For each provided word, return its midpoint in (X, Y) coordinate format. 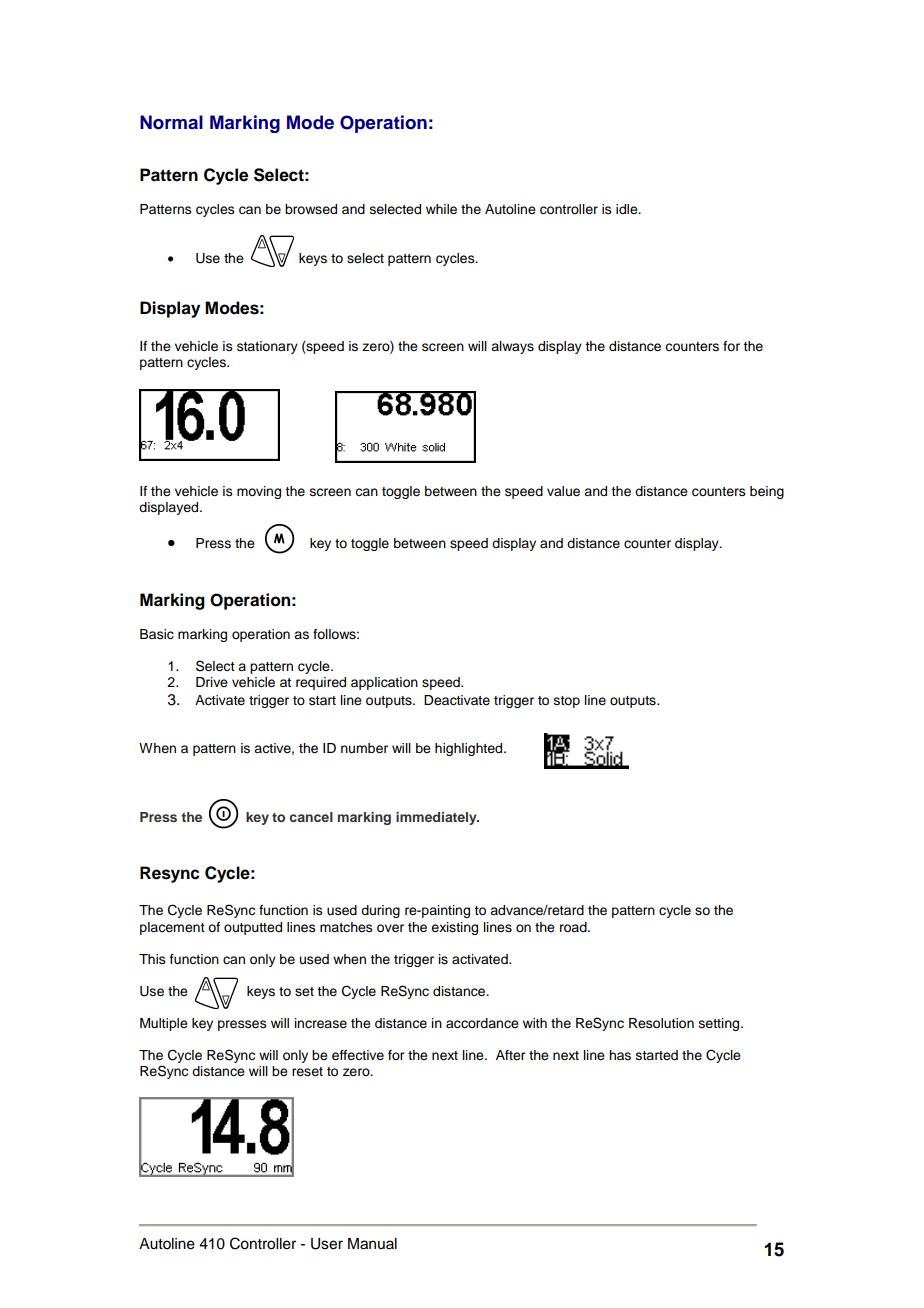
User (327, 1244)
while (441, 209)
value (563, 491)
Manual (372, 1244)
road (574, 927)
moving (259, 492)
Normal (171, 122)
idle (628, 209)
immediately (437, 818)
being (767, 492)
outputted (253, 928)
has (620, 1055)
